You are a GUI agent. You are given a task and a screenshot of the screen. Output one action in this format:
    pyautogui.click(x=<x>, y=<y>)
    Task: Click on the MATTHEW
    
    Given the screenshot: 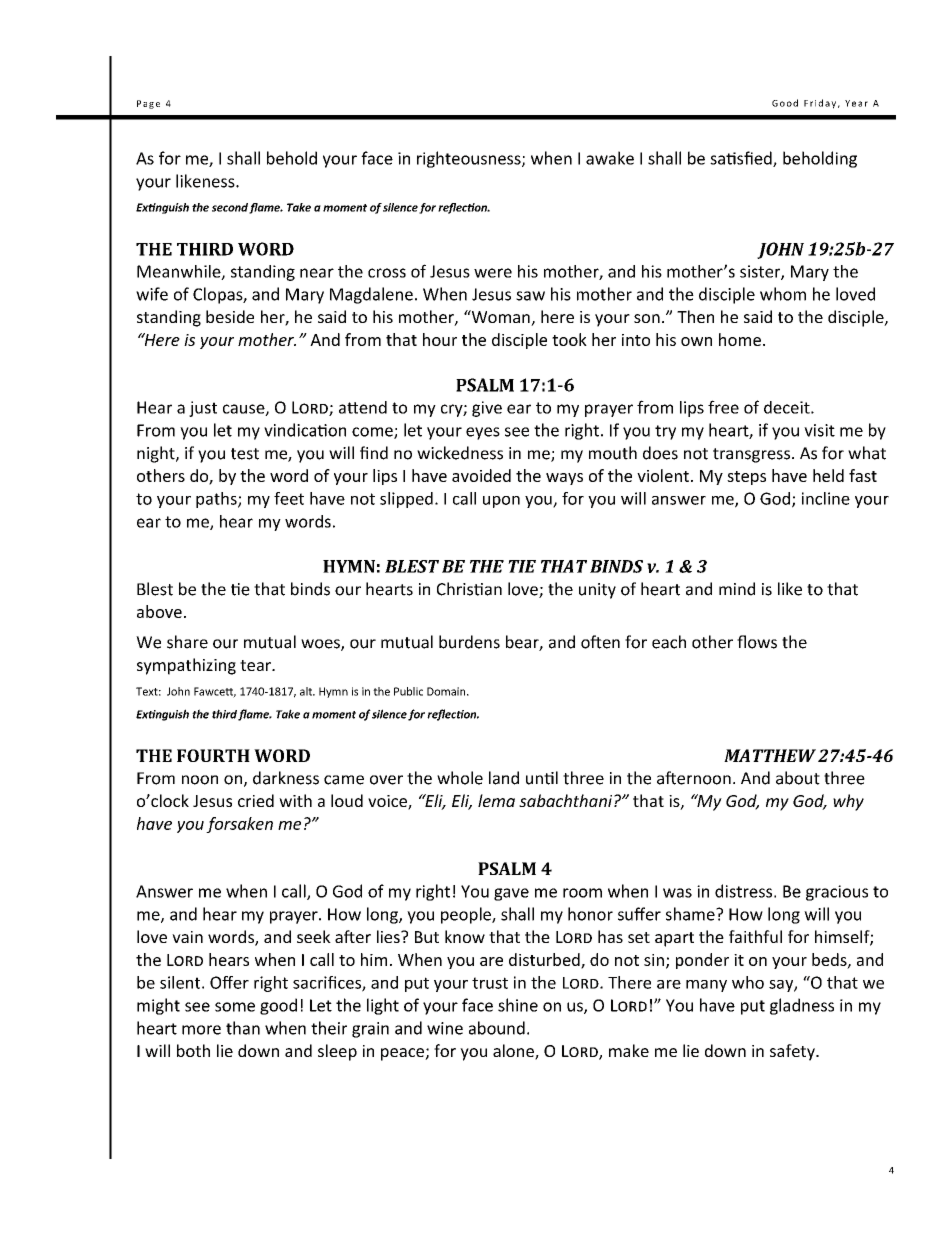 What is the action you would take?
    pyautogui.click(x=770, y=755)
